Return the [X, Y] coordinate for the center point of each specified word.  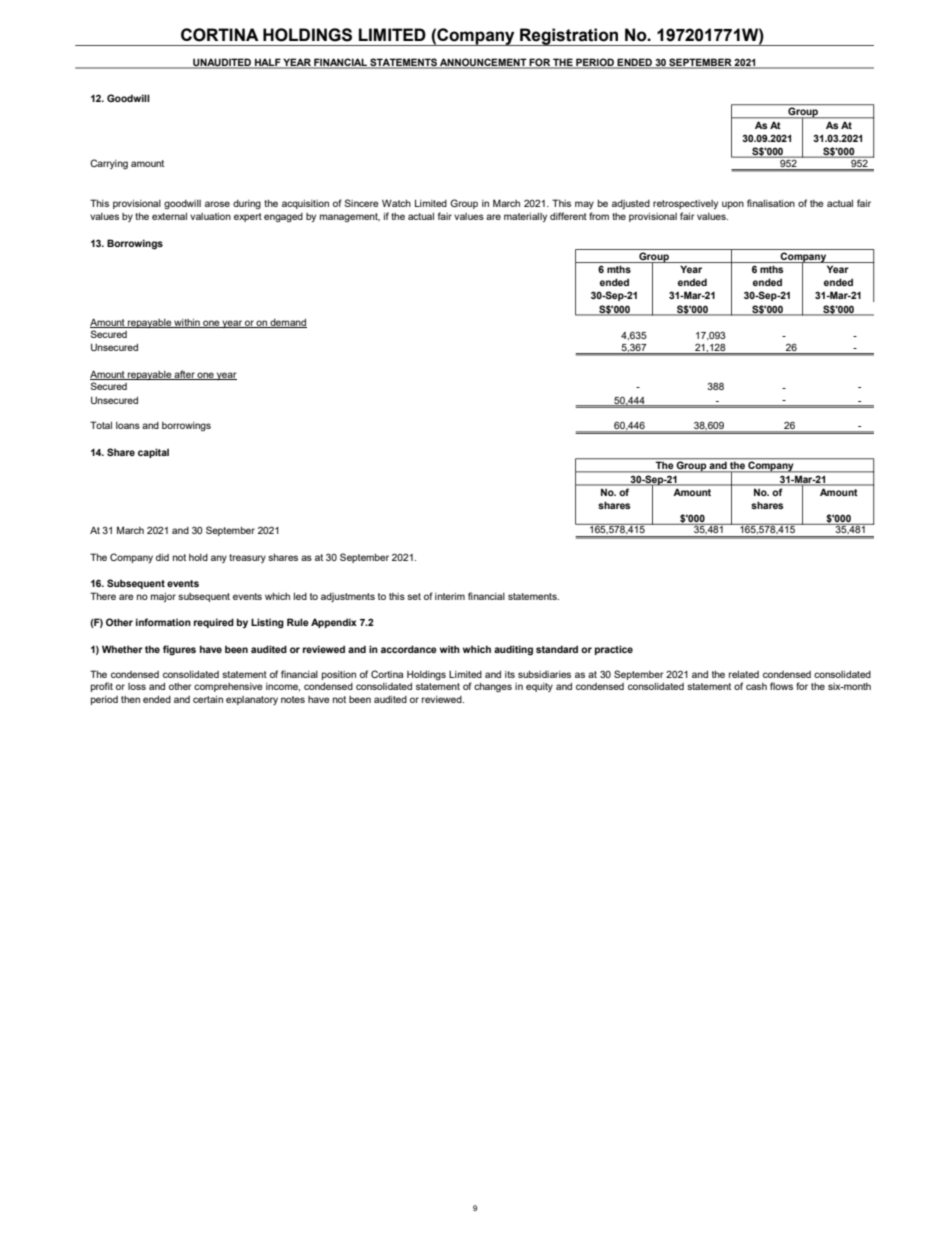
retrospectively [685, 204]
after [185, 375]
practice [614, 650]
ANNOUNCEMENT [483, 63]
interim [450, 596]
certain [208, 699]
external [169, 216]
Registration [569, 37]
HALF [267, 63]
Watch [396, 203]
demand [287, 323]
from [599, 216]
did [162, 557]
